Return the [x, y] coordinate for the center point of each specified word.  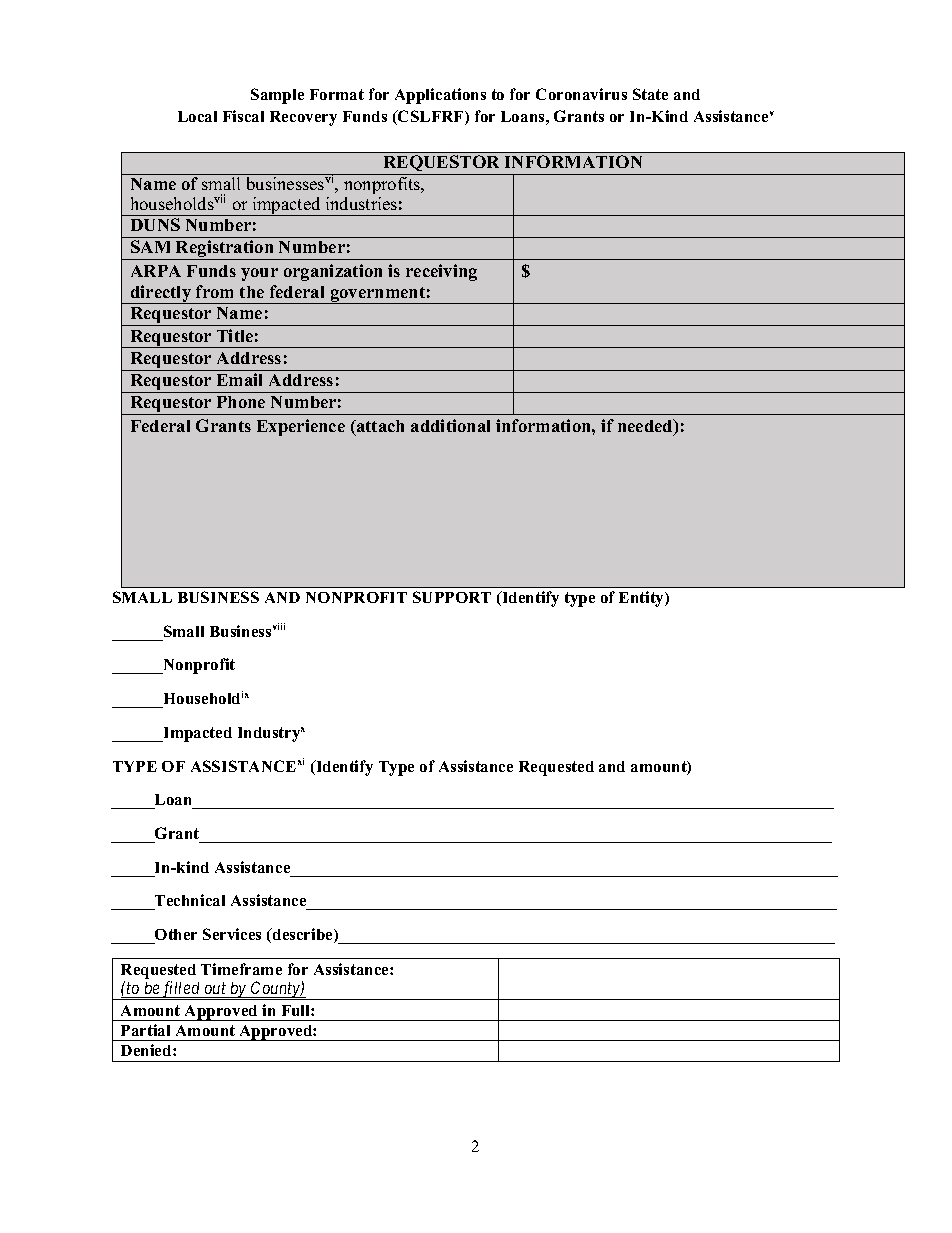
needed [646, 427]
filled [181, 990]
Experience [301, 427]
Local [197, 116]
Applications [440, 96]
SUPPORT [452, 597]
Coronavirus [581, 94]
